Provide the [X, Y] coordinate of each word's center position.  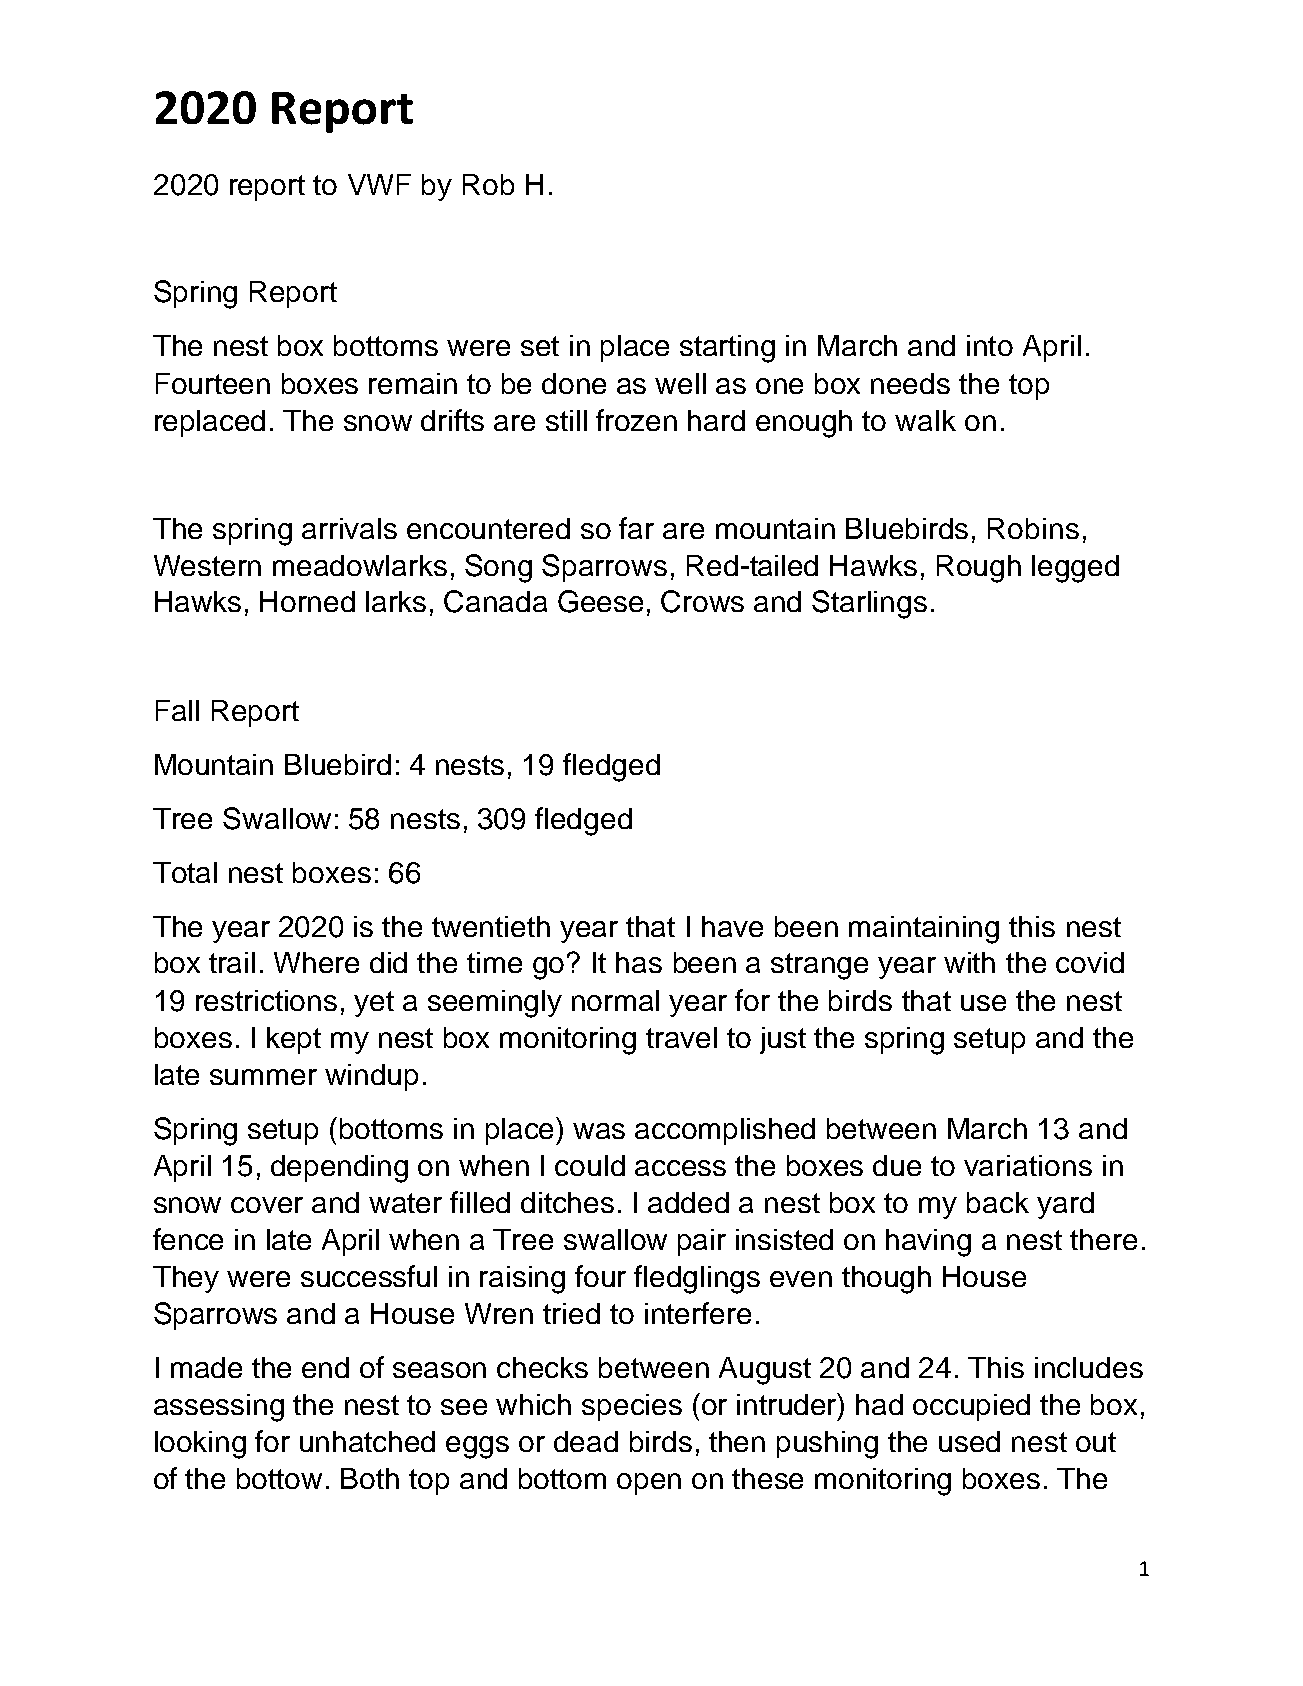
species [632, 1407]
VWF [379, 184]
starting [727, 349]
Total [185, 872]
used [969, 1441]
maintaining [924, 930]
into [990, 345]
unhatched [367, 1441]
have [732, 926]
